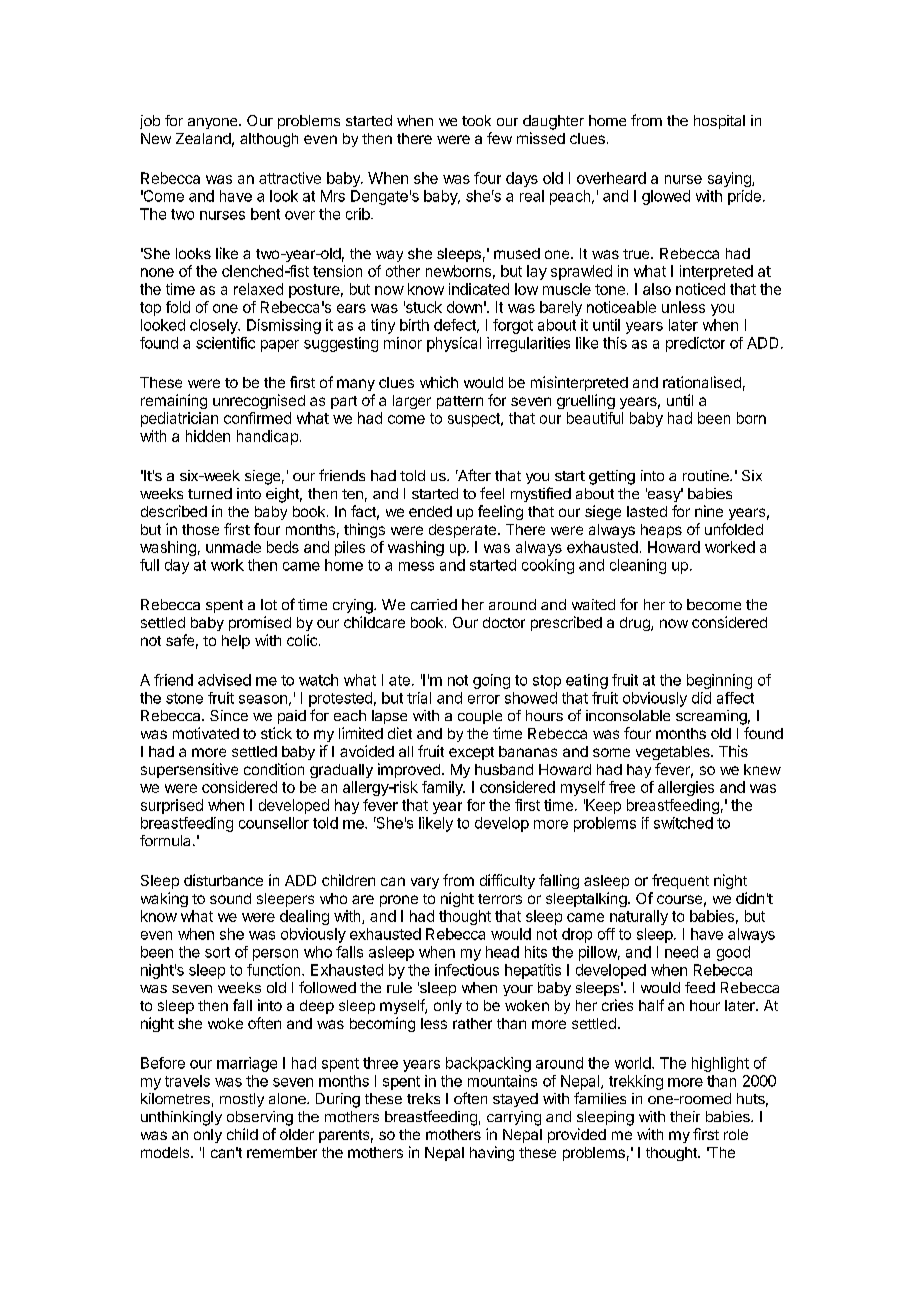 The width and height of the image is (924, 1308). I want to click on carried, so click(434, 604).
